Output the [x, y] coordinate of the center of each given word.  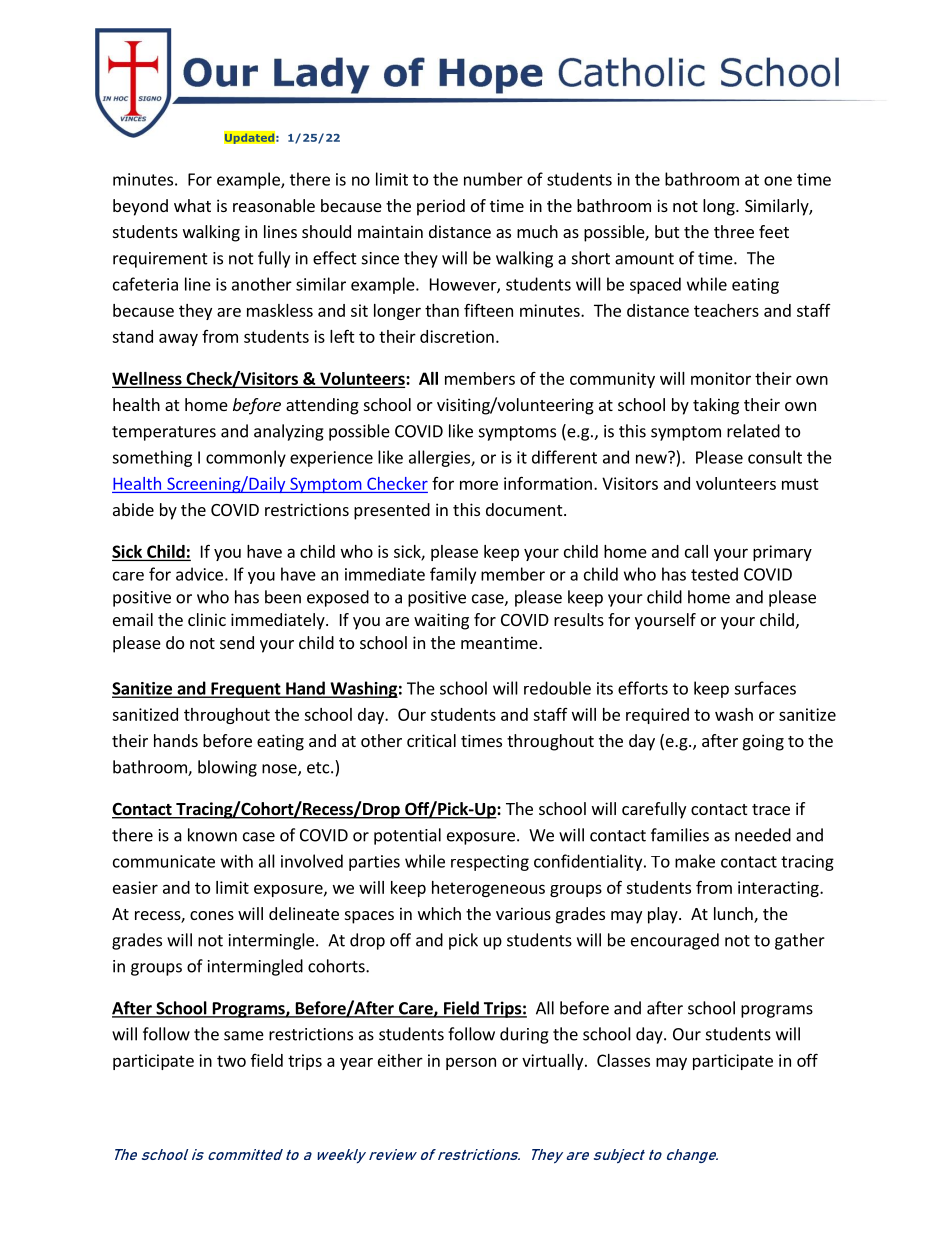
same [244, 1036]
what [192, 205]
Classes [623, 1060]
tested [714, 574]
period [441, 207]
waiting [441, 621]
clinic [207, 619]
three [734, 231]
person [471, 1063]
